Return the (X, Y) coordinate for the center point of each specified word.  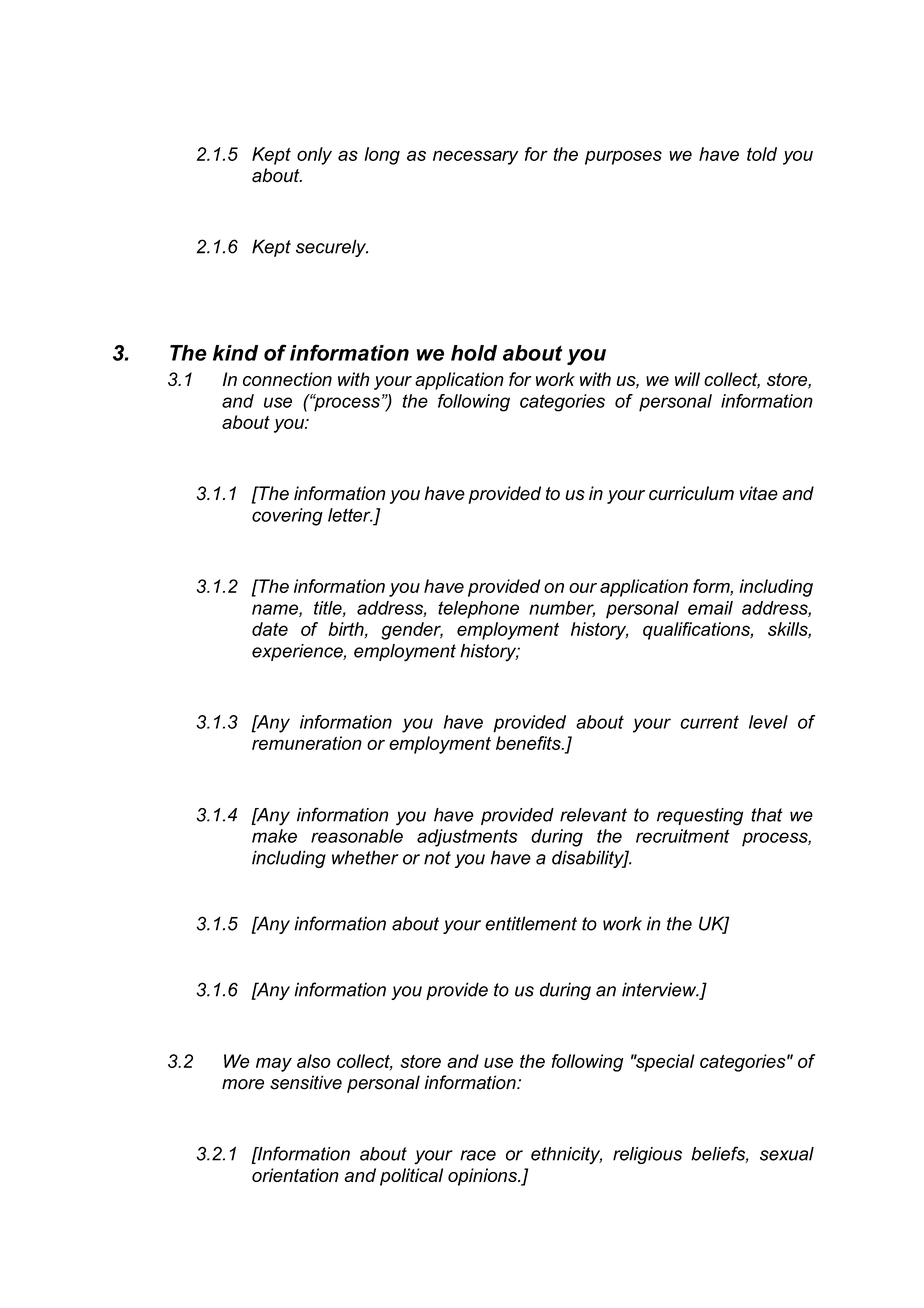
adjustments (467, 838)
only (314, 156)
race (478, 1155)
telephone (478, 610)
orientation (295, 1175)
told (762, 154)
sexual (787, 1154)
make (274, 836)
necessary (475, 157)
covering (287, 517)
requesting (700, 817)
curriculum (691, 493)
